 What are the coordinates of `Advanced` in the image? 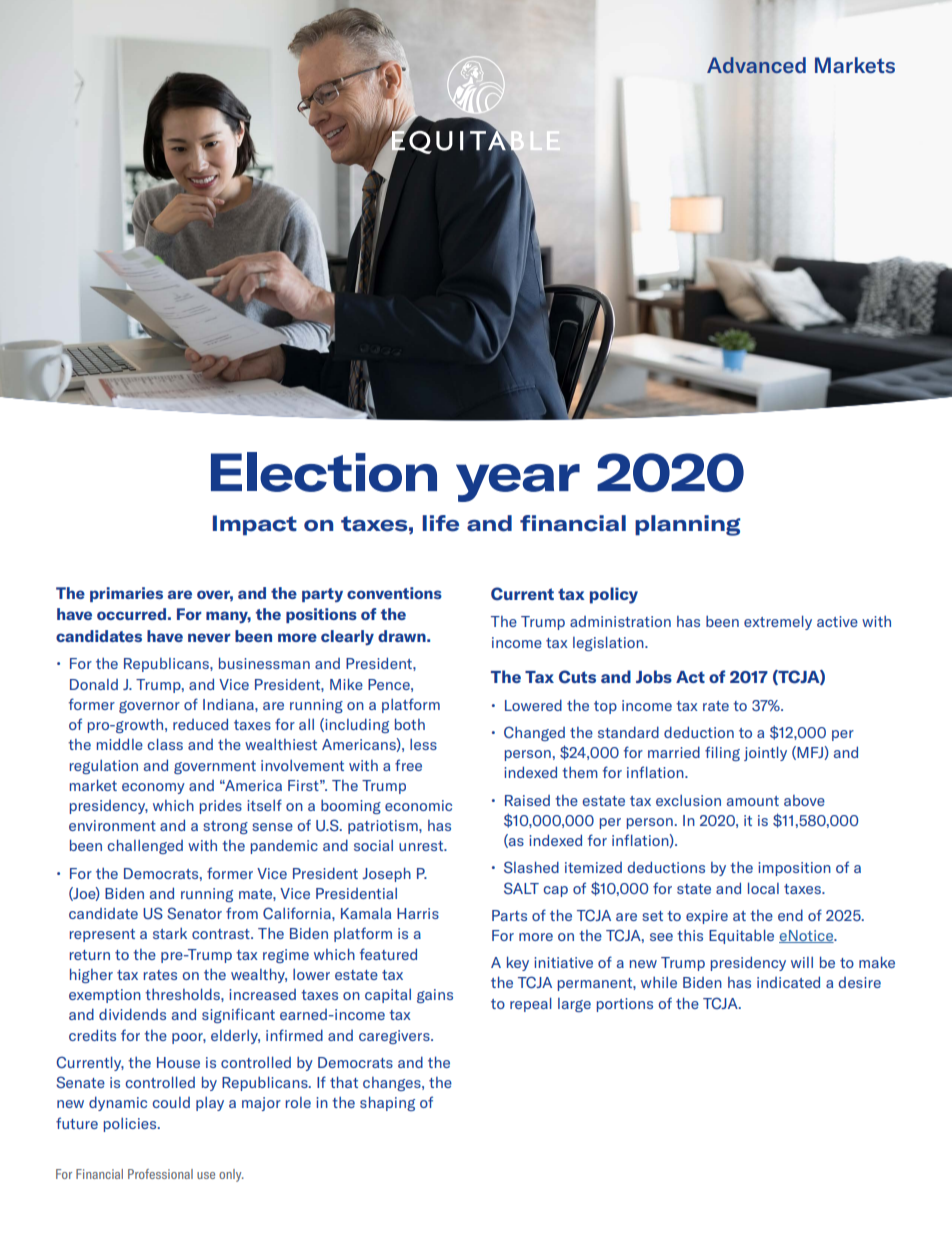 It's located at (756, 65).
